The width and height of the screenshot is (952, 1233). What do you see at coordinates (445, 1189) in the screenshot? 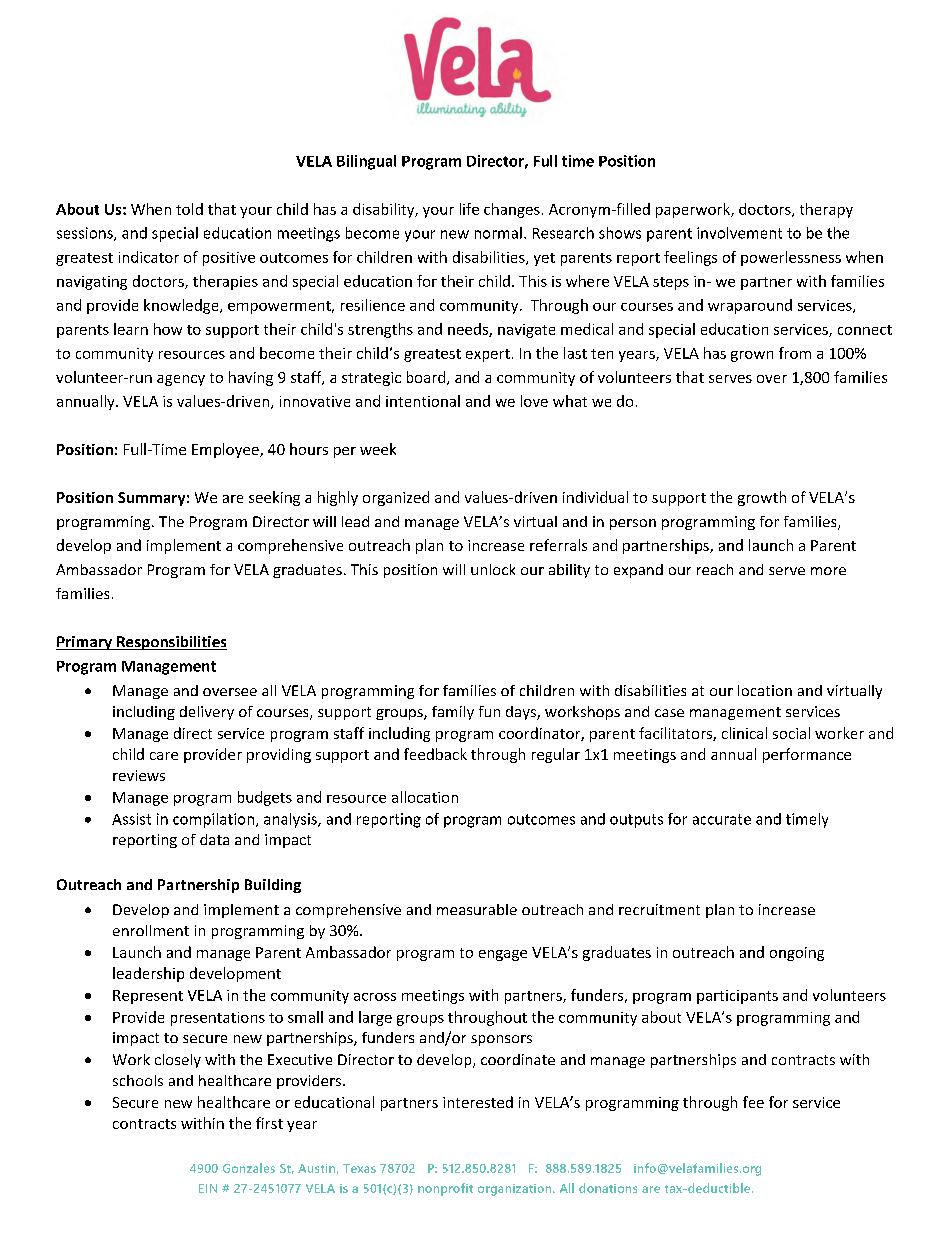
I see `nonprofit` at bounding box center [445, 1189].
